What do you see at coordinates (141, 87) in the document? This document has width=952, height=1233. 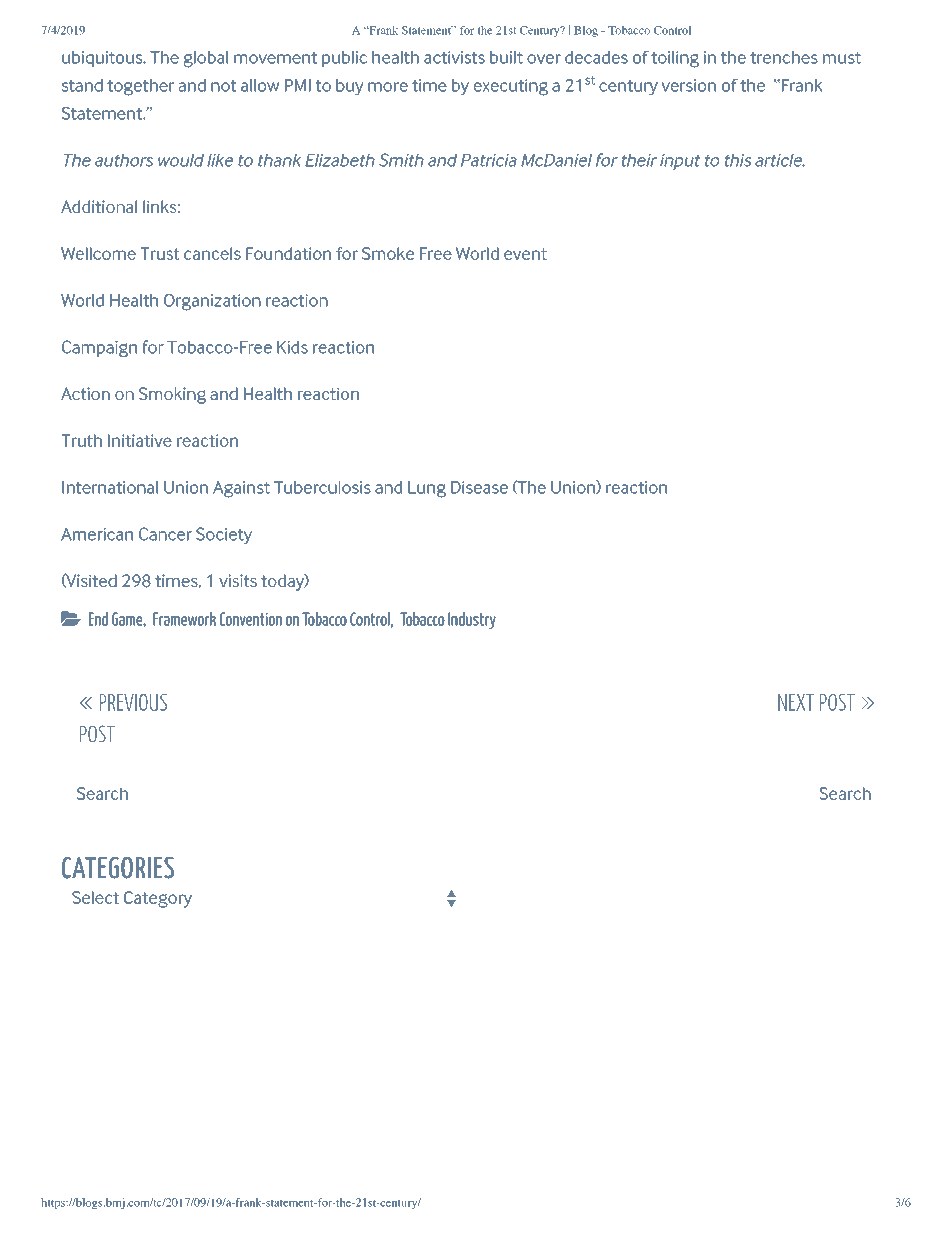 I see `together` at bounding box center [141, 87].
